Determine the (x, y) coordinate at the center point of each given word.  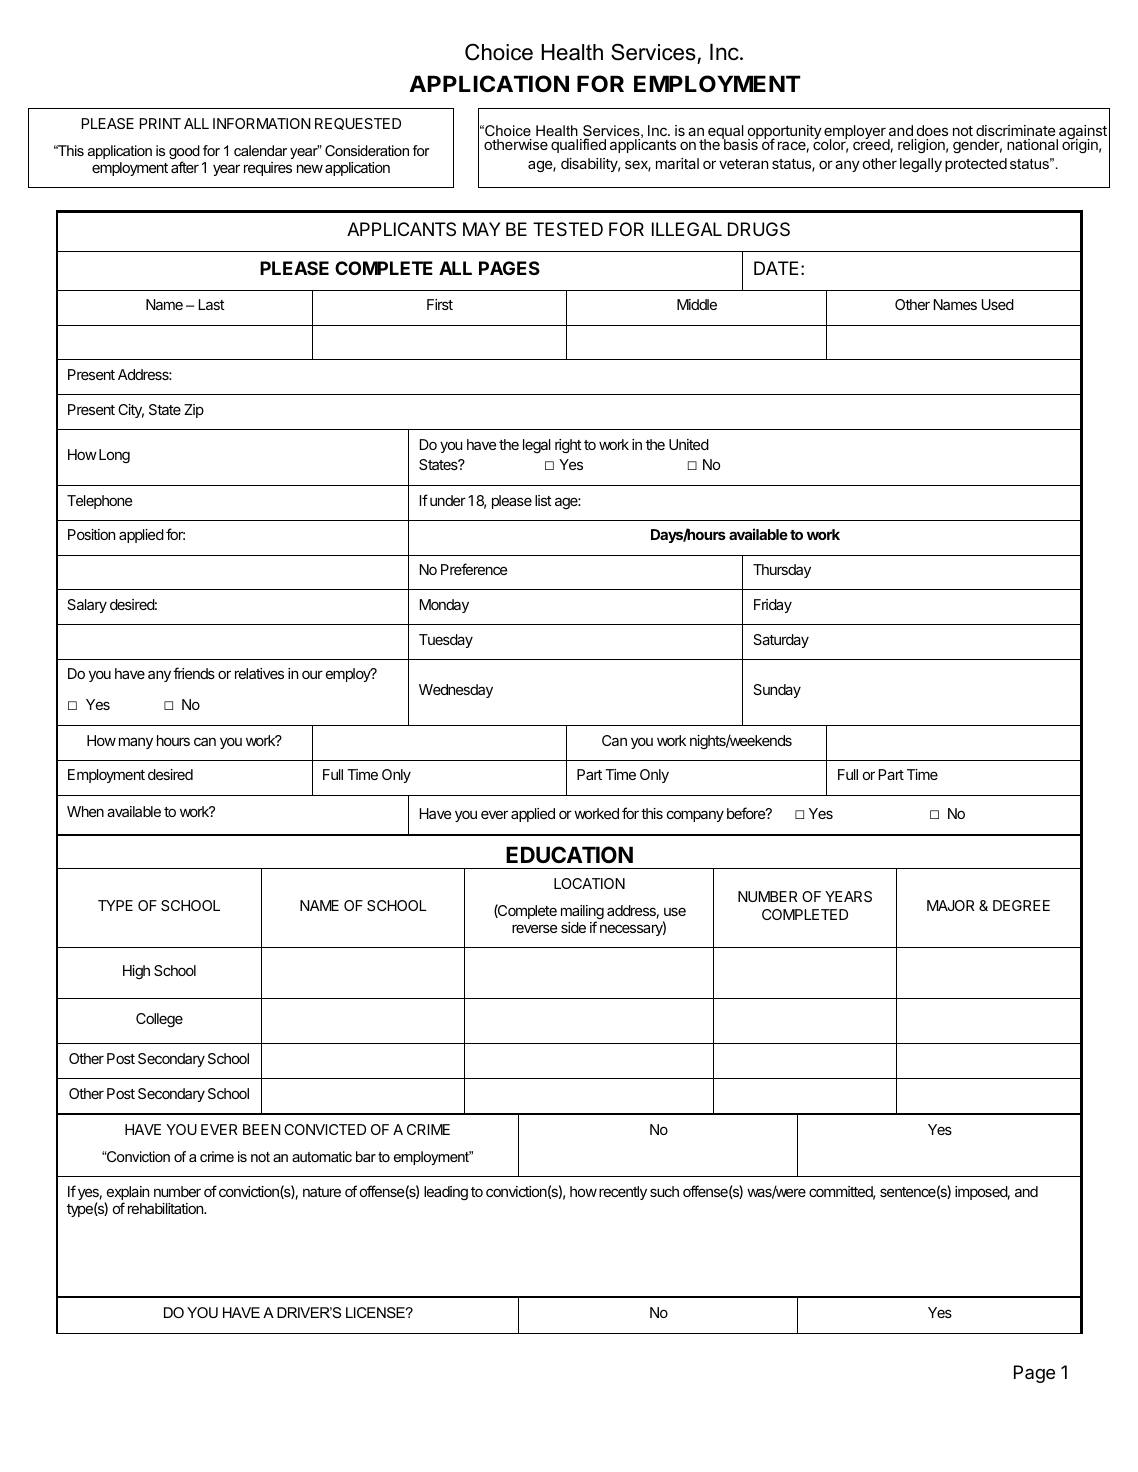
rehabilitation (166, 1208)
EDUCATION (569, 854)
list (543, 500)
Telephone (99, 502)
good (184, 153)
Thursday (782, 571)
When (85, 811)
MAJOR (950, 905)
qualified (578, 145)
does (932, 130)
